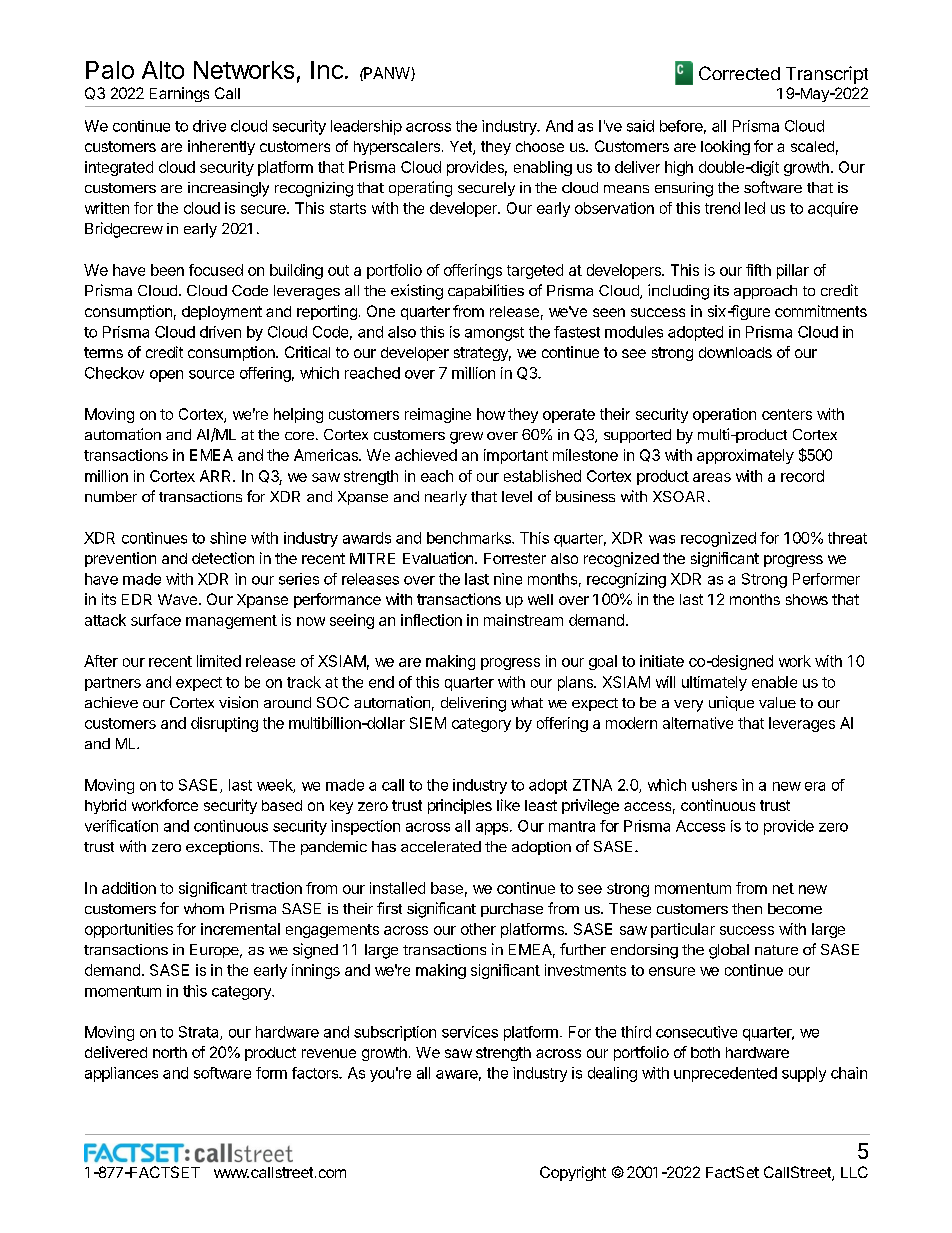  Describe the element at coordinates (177, 599) in the screenshot. I see `Wave` at that location.
